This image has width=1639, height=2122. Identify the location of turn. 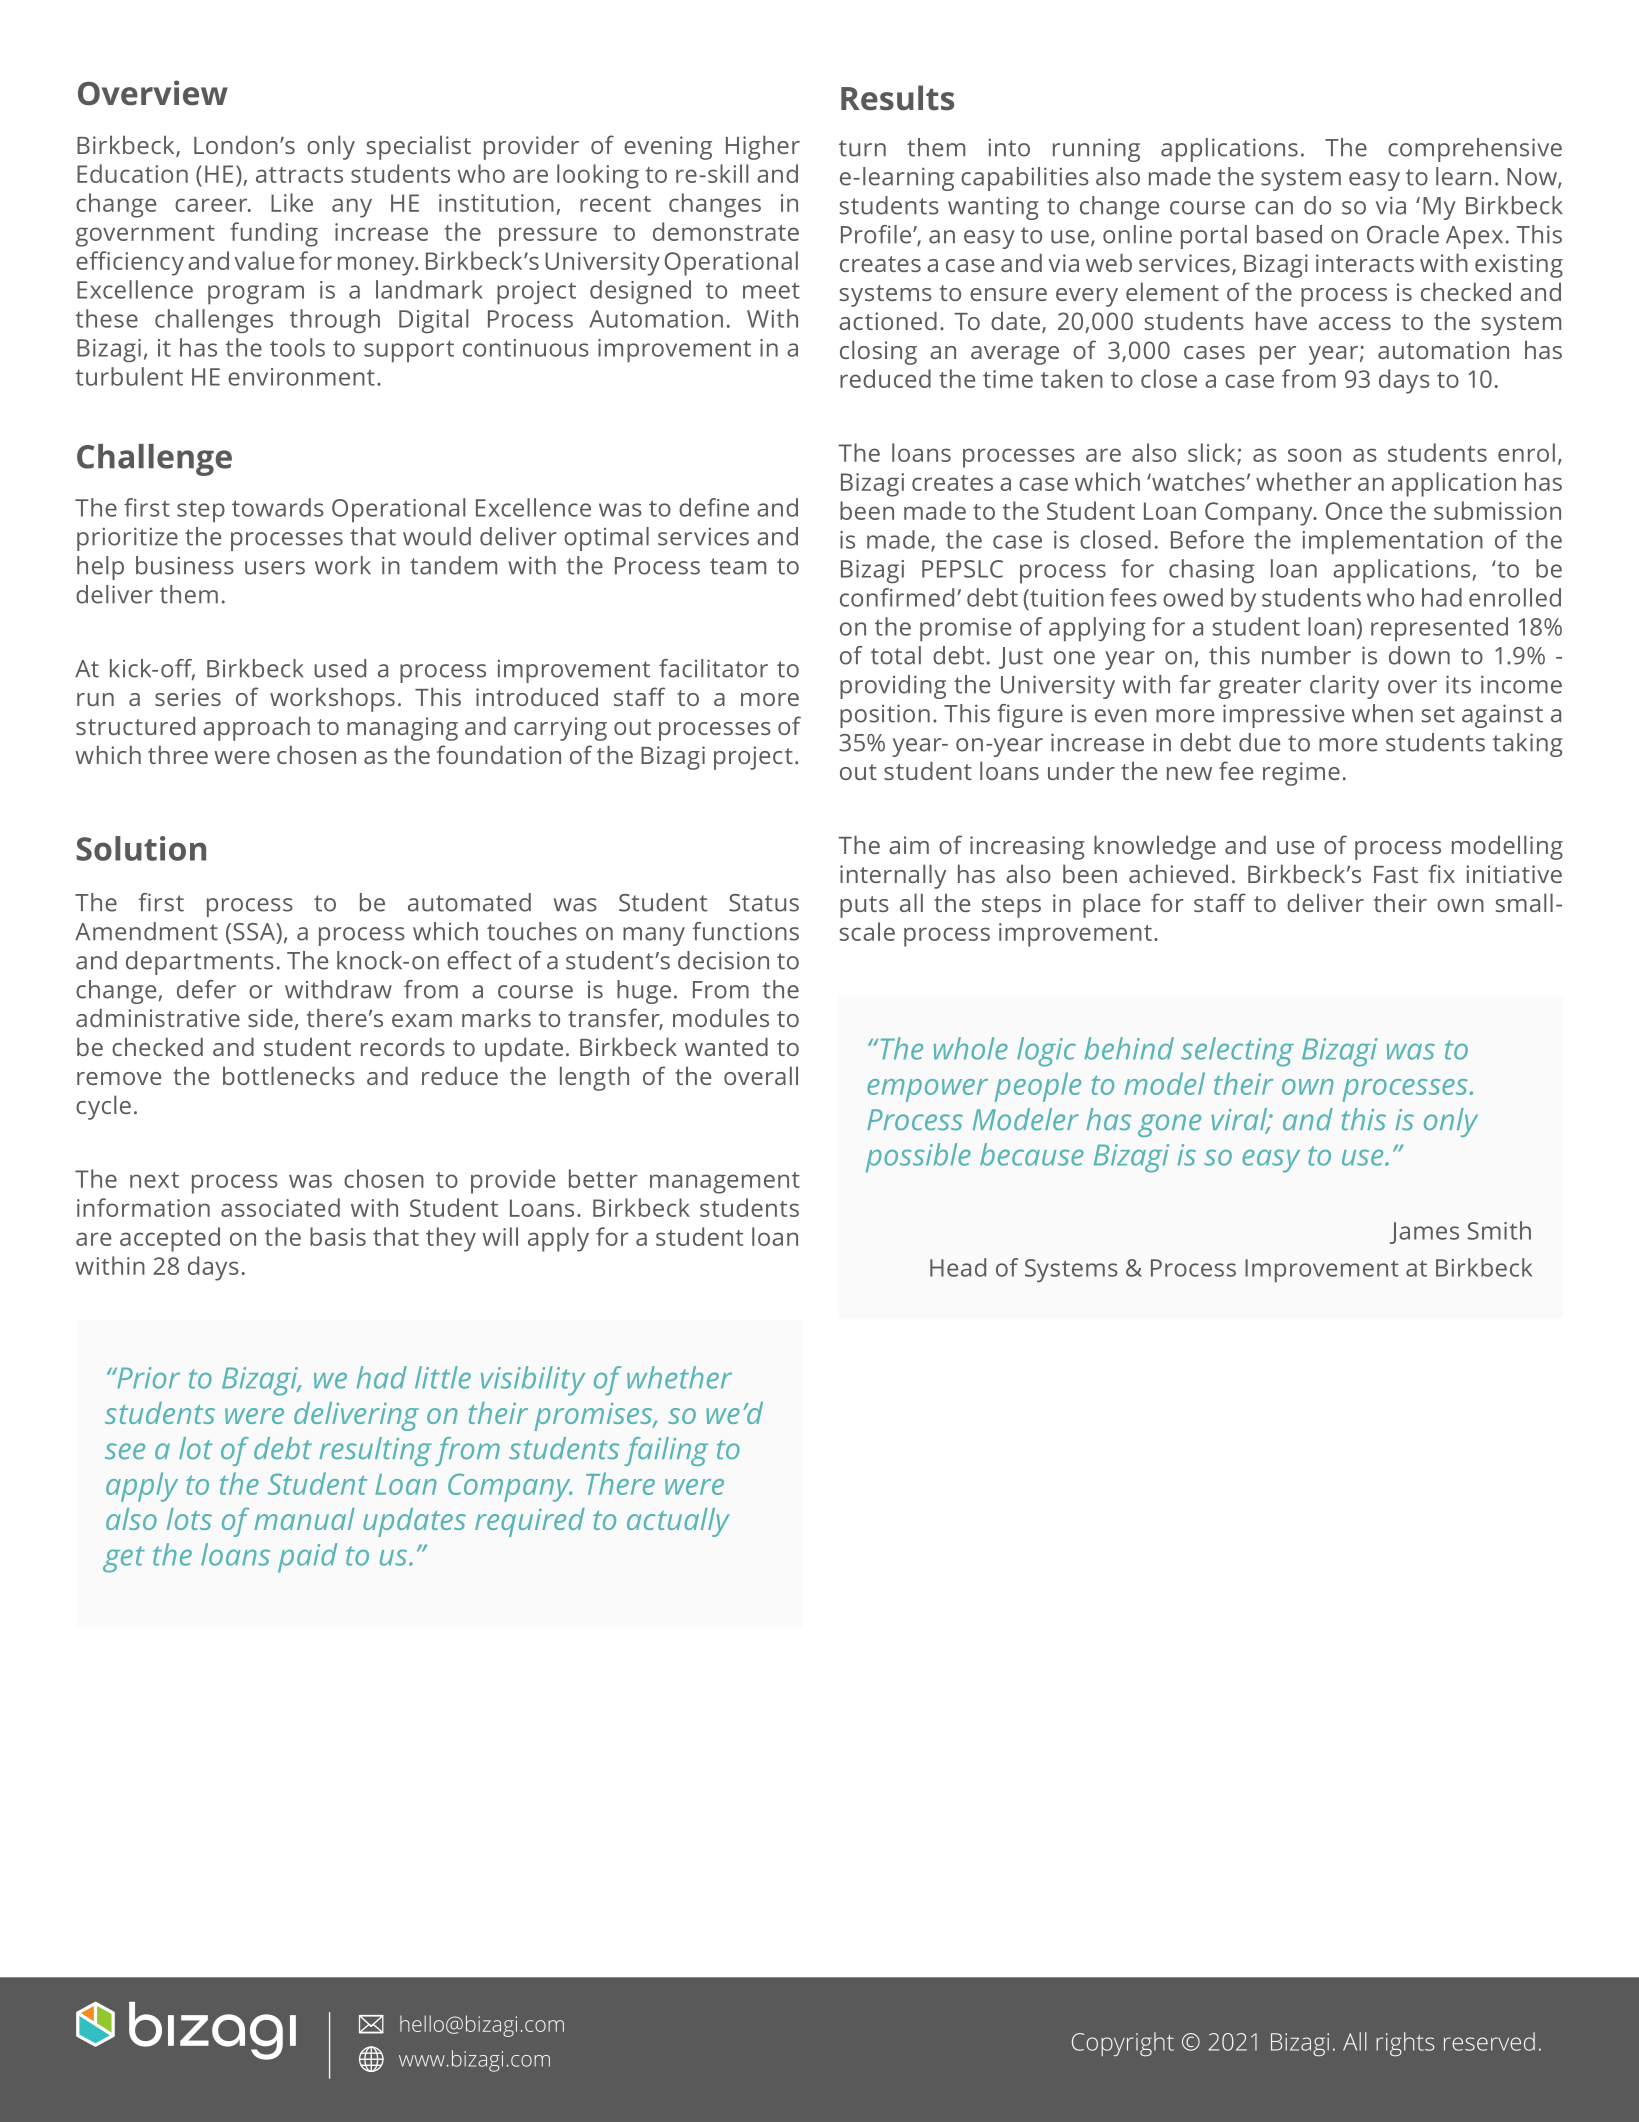
(862, 148).
